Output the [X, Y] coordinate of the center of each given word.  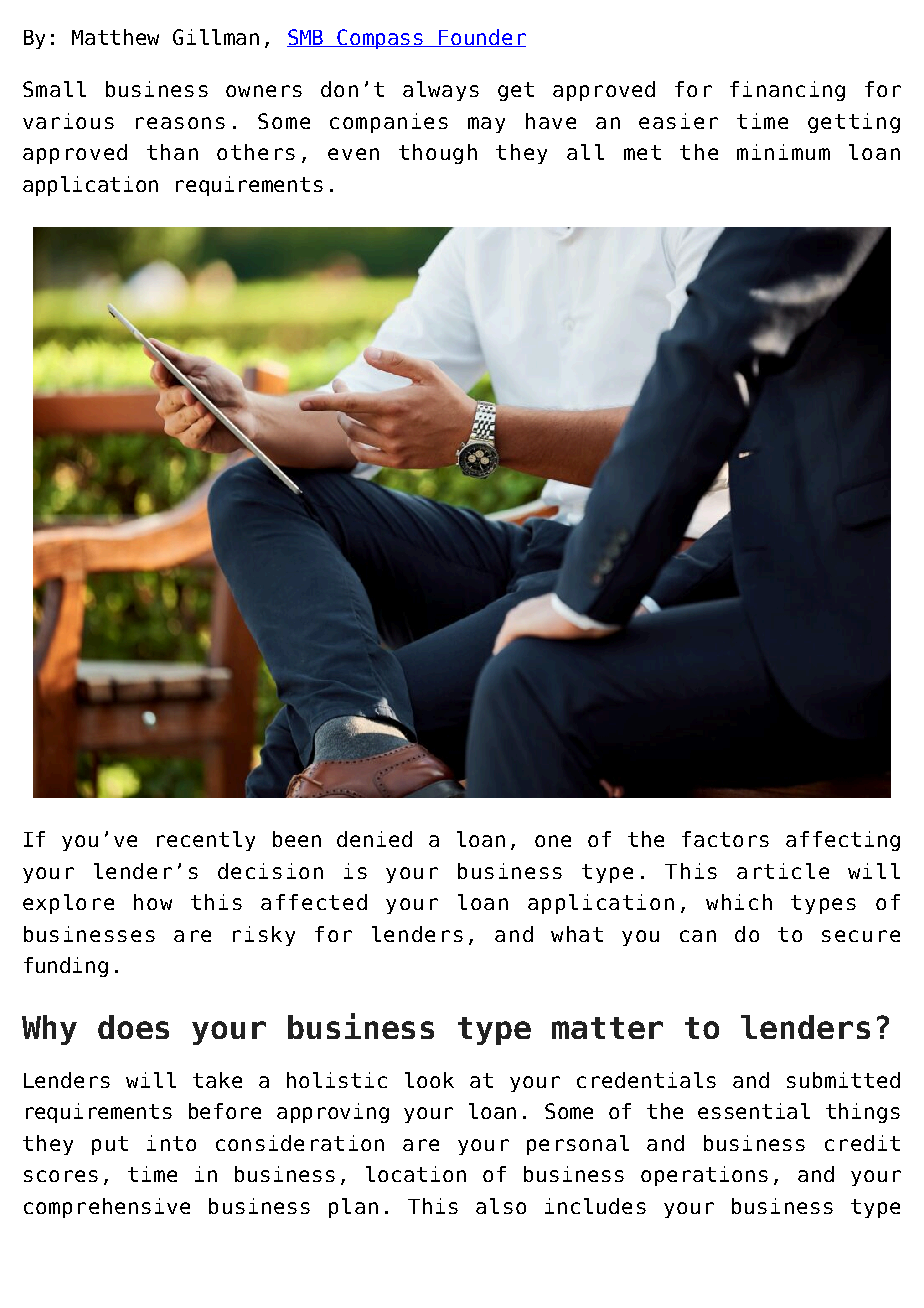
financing [787, 91]
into [171, 1143]
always [441, 91]
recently [206, 841]
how [153, 902]
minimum [783, 152]
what [577, 934]
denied [374, 839]
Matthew [115, 37]
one [553, 841]
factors [725, 839]
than [172, 152]
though [438, 154]
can [698, 936]
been [297, 839]
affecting [843, 841]
